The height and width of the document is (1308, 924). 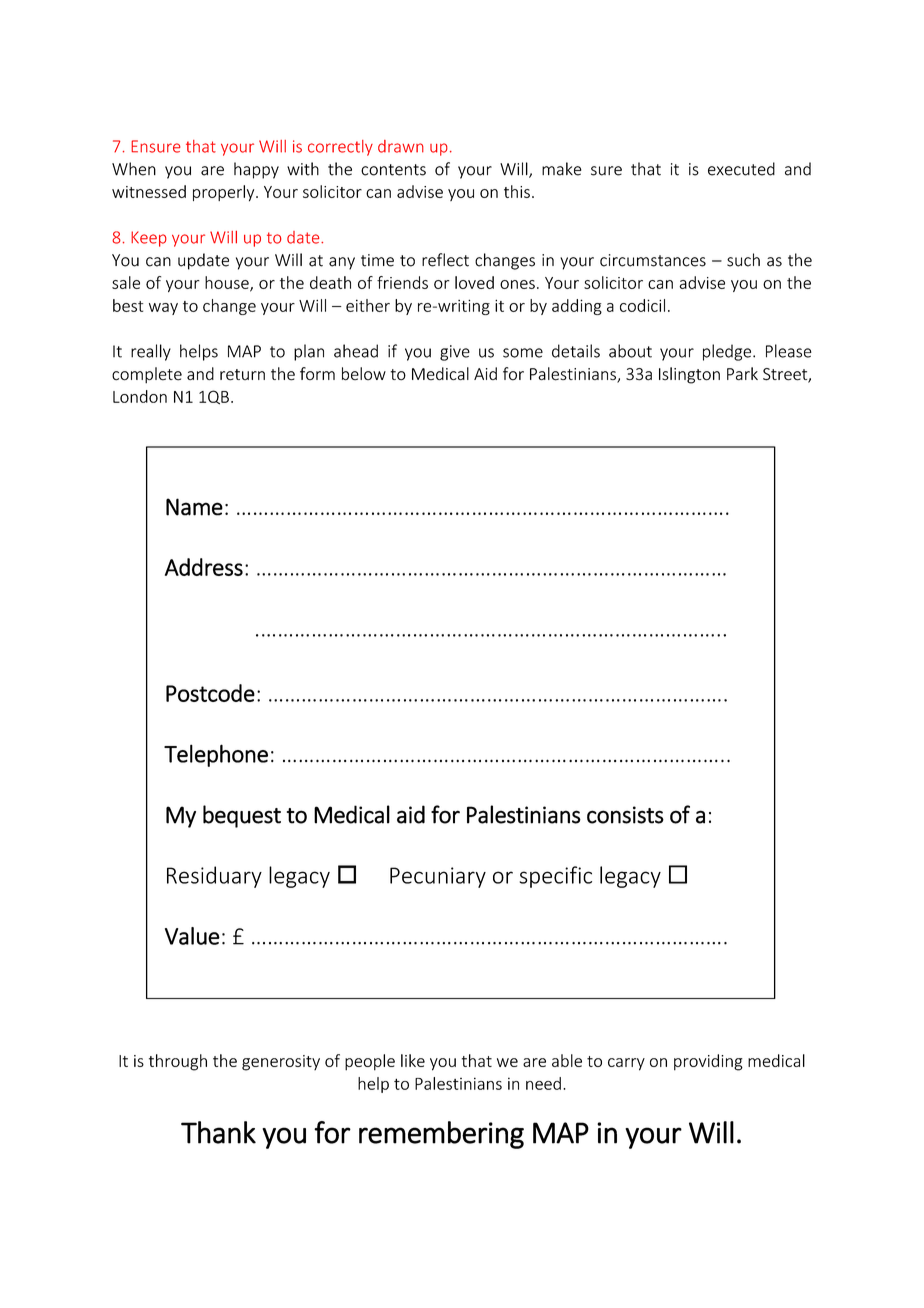 I want to click on properly, so click(x=225, y=193).
